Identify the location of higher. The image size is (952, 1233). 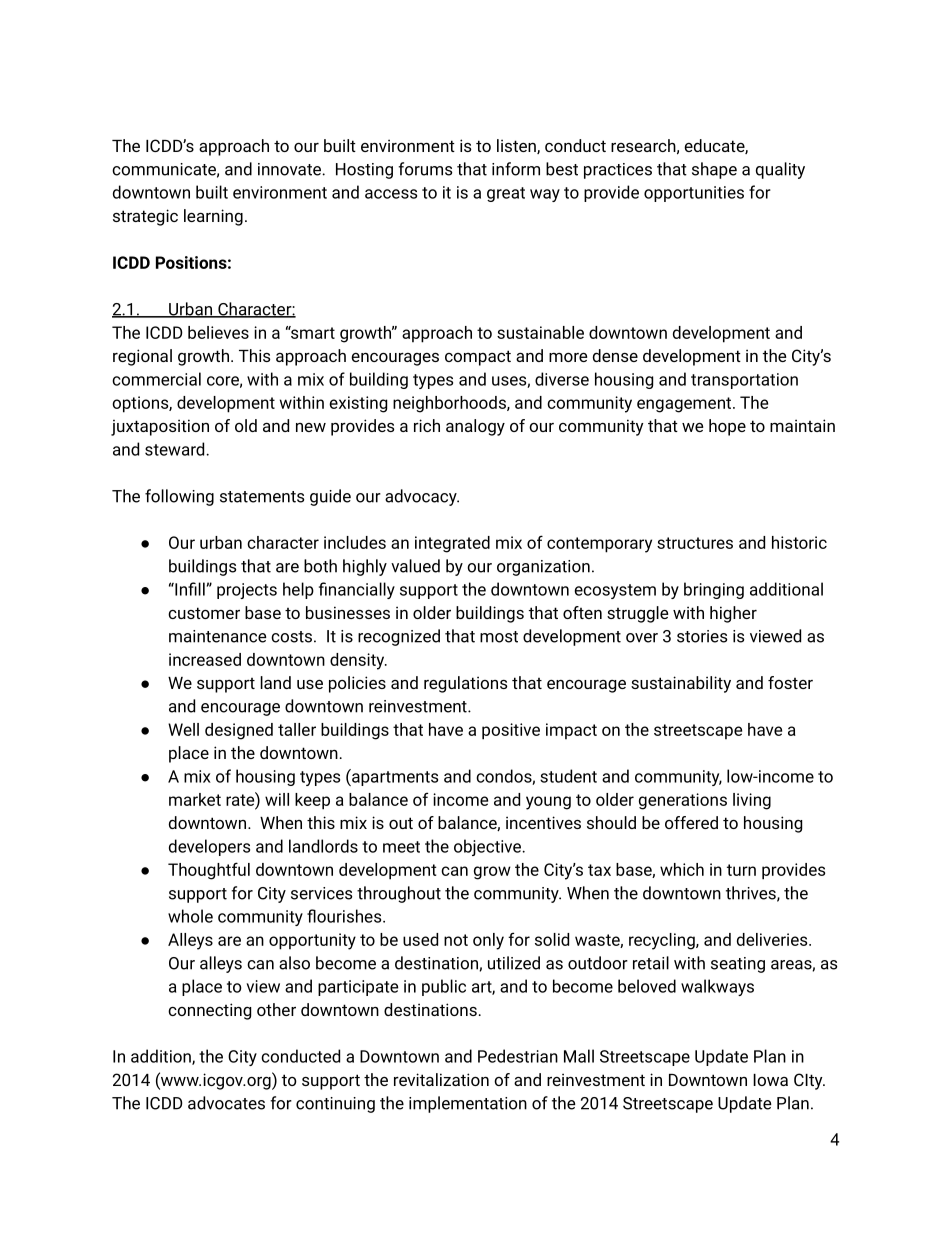
(733, 614).
